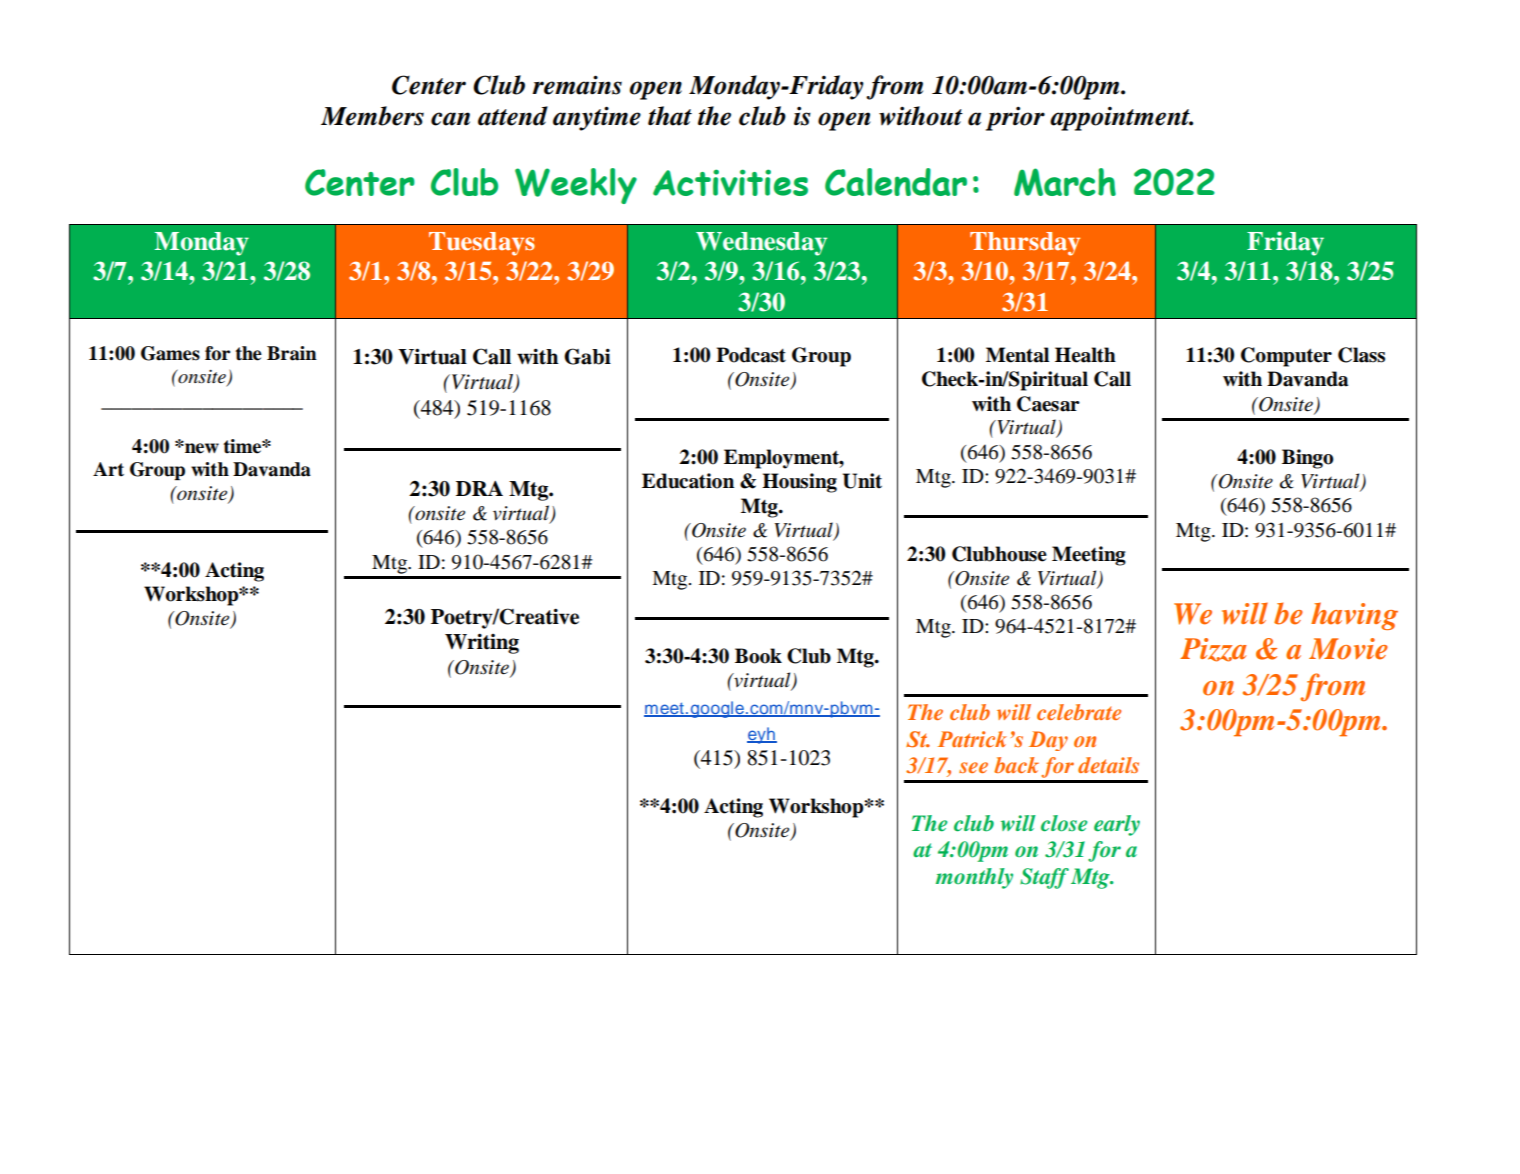  What do you see at coordinates (1307, 459) in the screenshot?
I see `Bingo` at bounding box center [1307, 459].
